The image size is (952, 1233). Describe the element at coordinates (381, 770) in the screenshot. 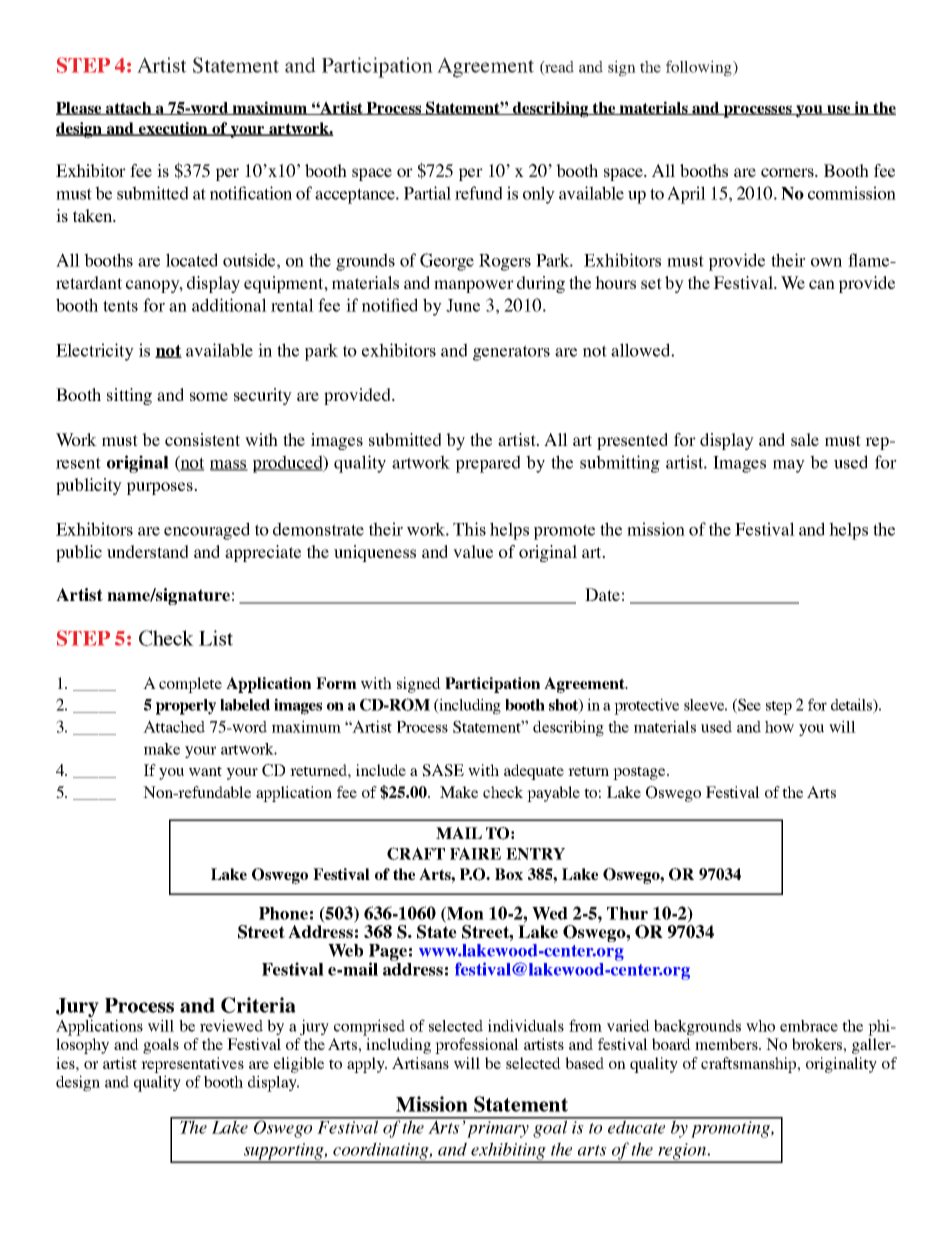

I see `include` at that location.
